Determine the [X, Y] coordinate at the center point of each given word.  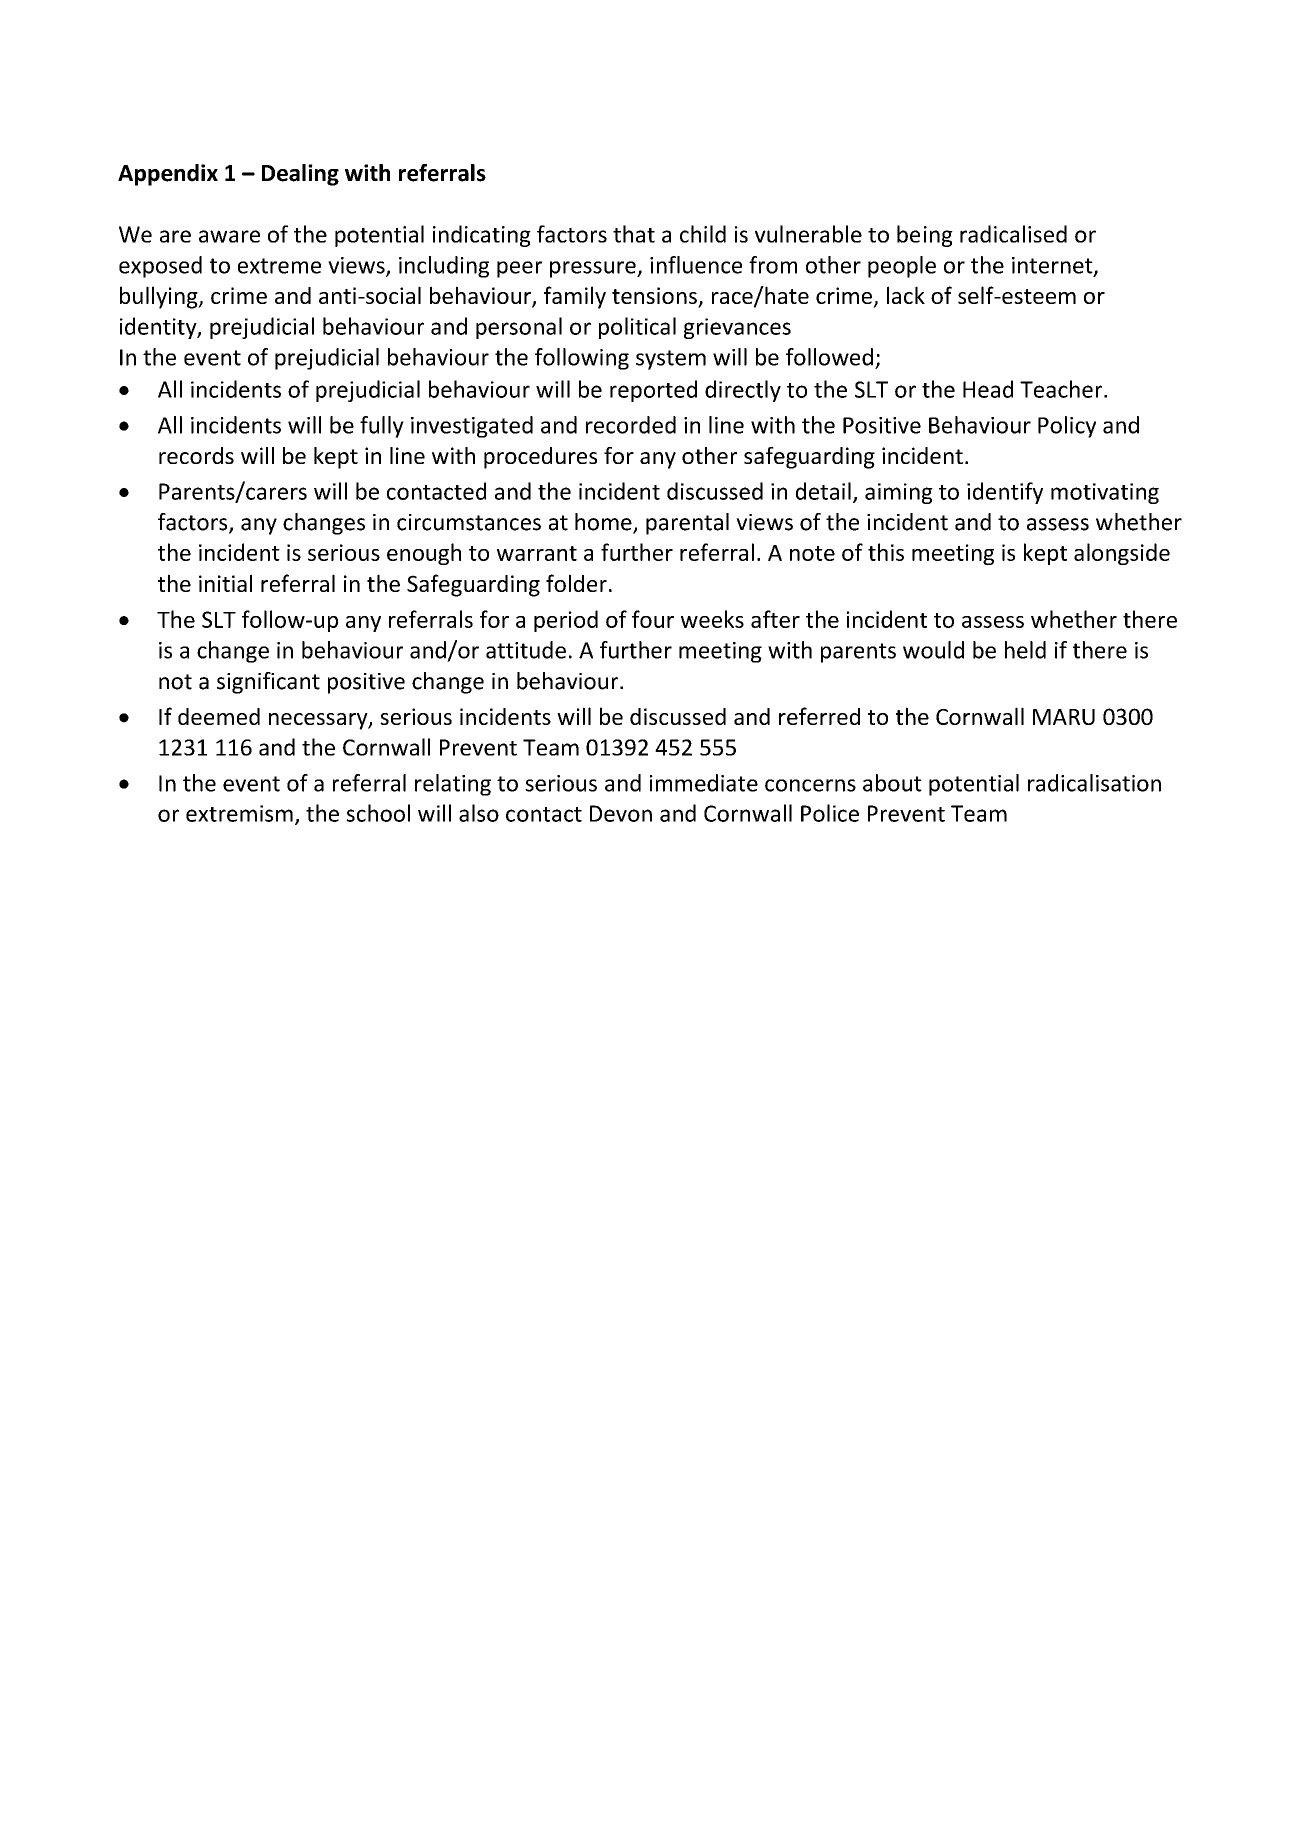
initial [225, 583]
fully [382, 427]
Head [988, 389]
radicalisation [1094, 783]
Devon [621, 813]
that [634, 234]
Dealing [300, 175]
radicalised [1013, 234]
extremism [239, 813]
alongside [1122, 554]
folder [576, 583]
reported [653, 391]
